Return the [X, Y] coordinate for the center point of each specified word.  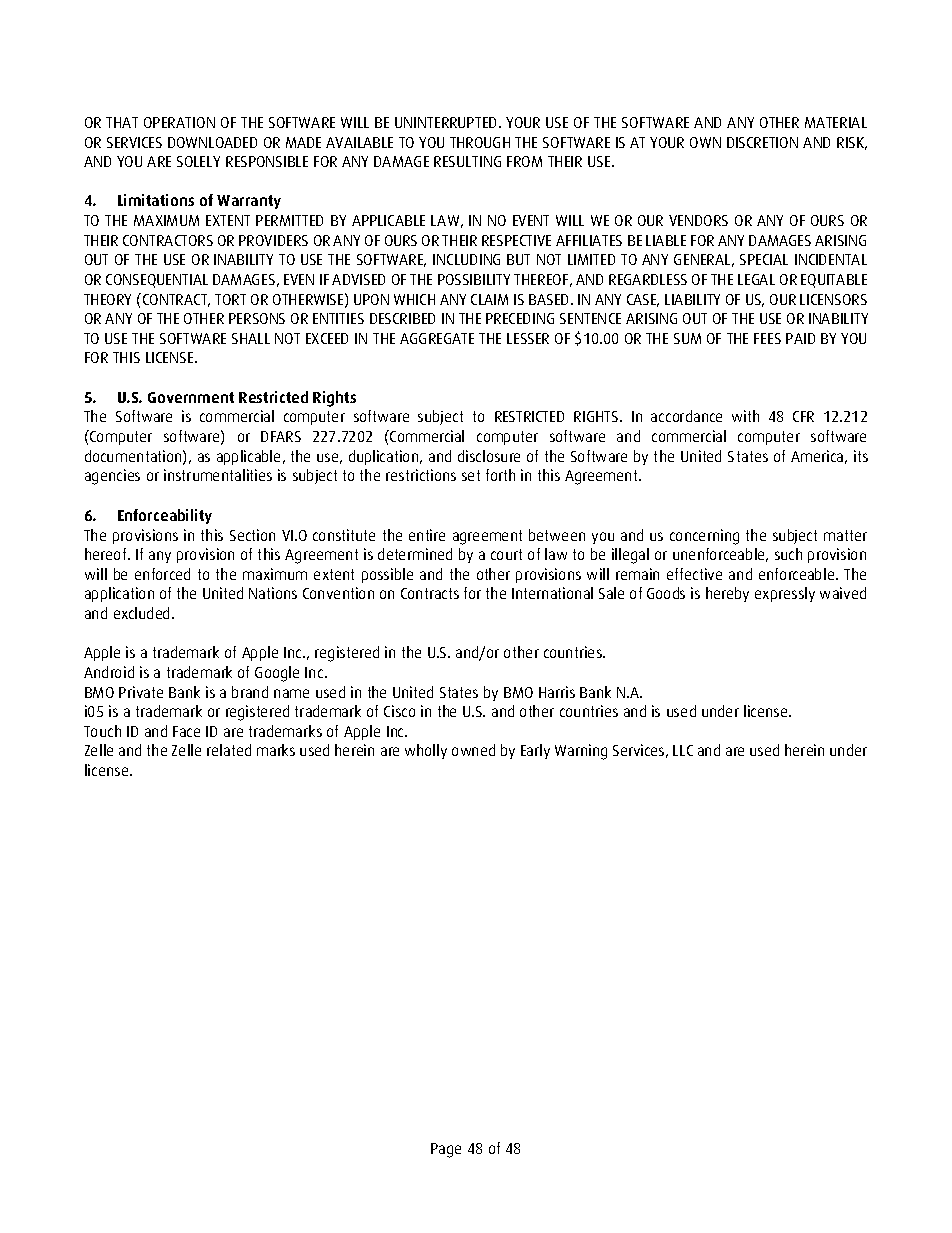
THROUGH [480, 142]
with [745, 416]
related [229, 750]
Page [446, 1150]
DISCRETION [762, 142]
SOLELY [198, 161]
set [471, 475]
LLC [683, 750]
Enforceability [165, 516]
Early [535, 751]
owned [473, 750]
